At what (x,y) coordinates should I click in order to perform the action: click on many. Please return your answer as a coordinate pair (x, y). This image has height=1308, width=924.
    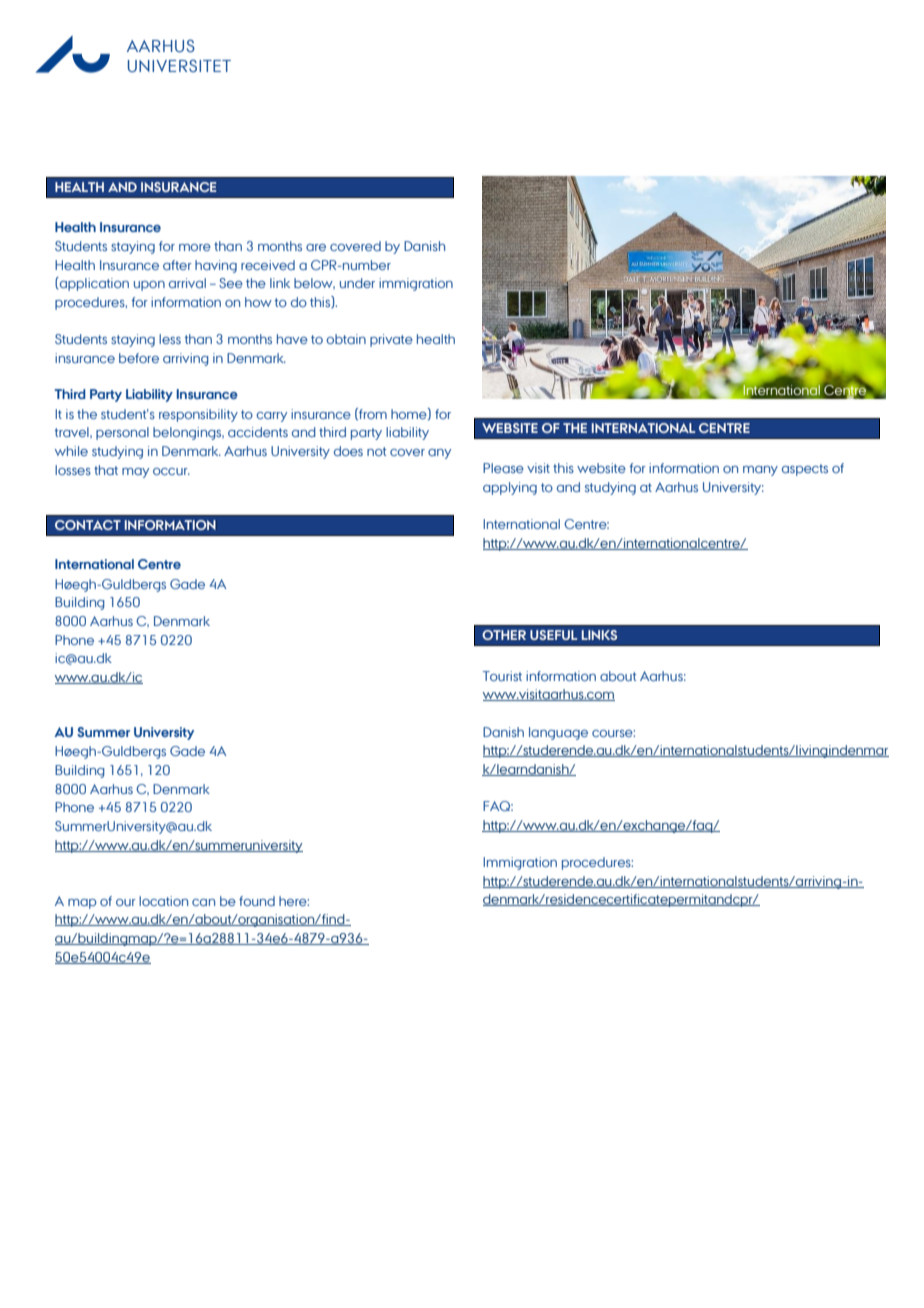
    Looking at the image, I should click on (760, 471).
